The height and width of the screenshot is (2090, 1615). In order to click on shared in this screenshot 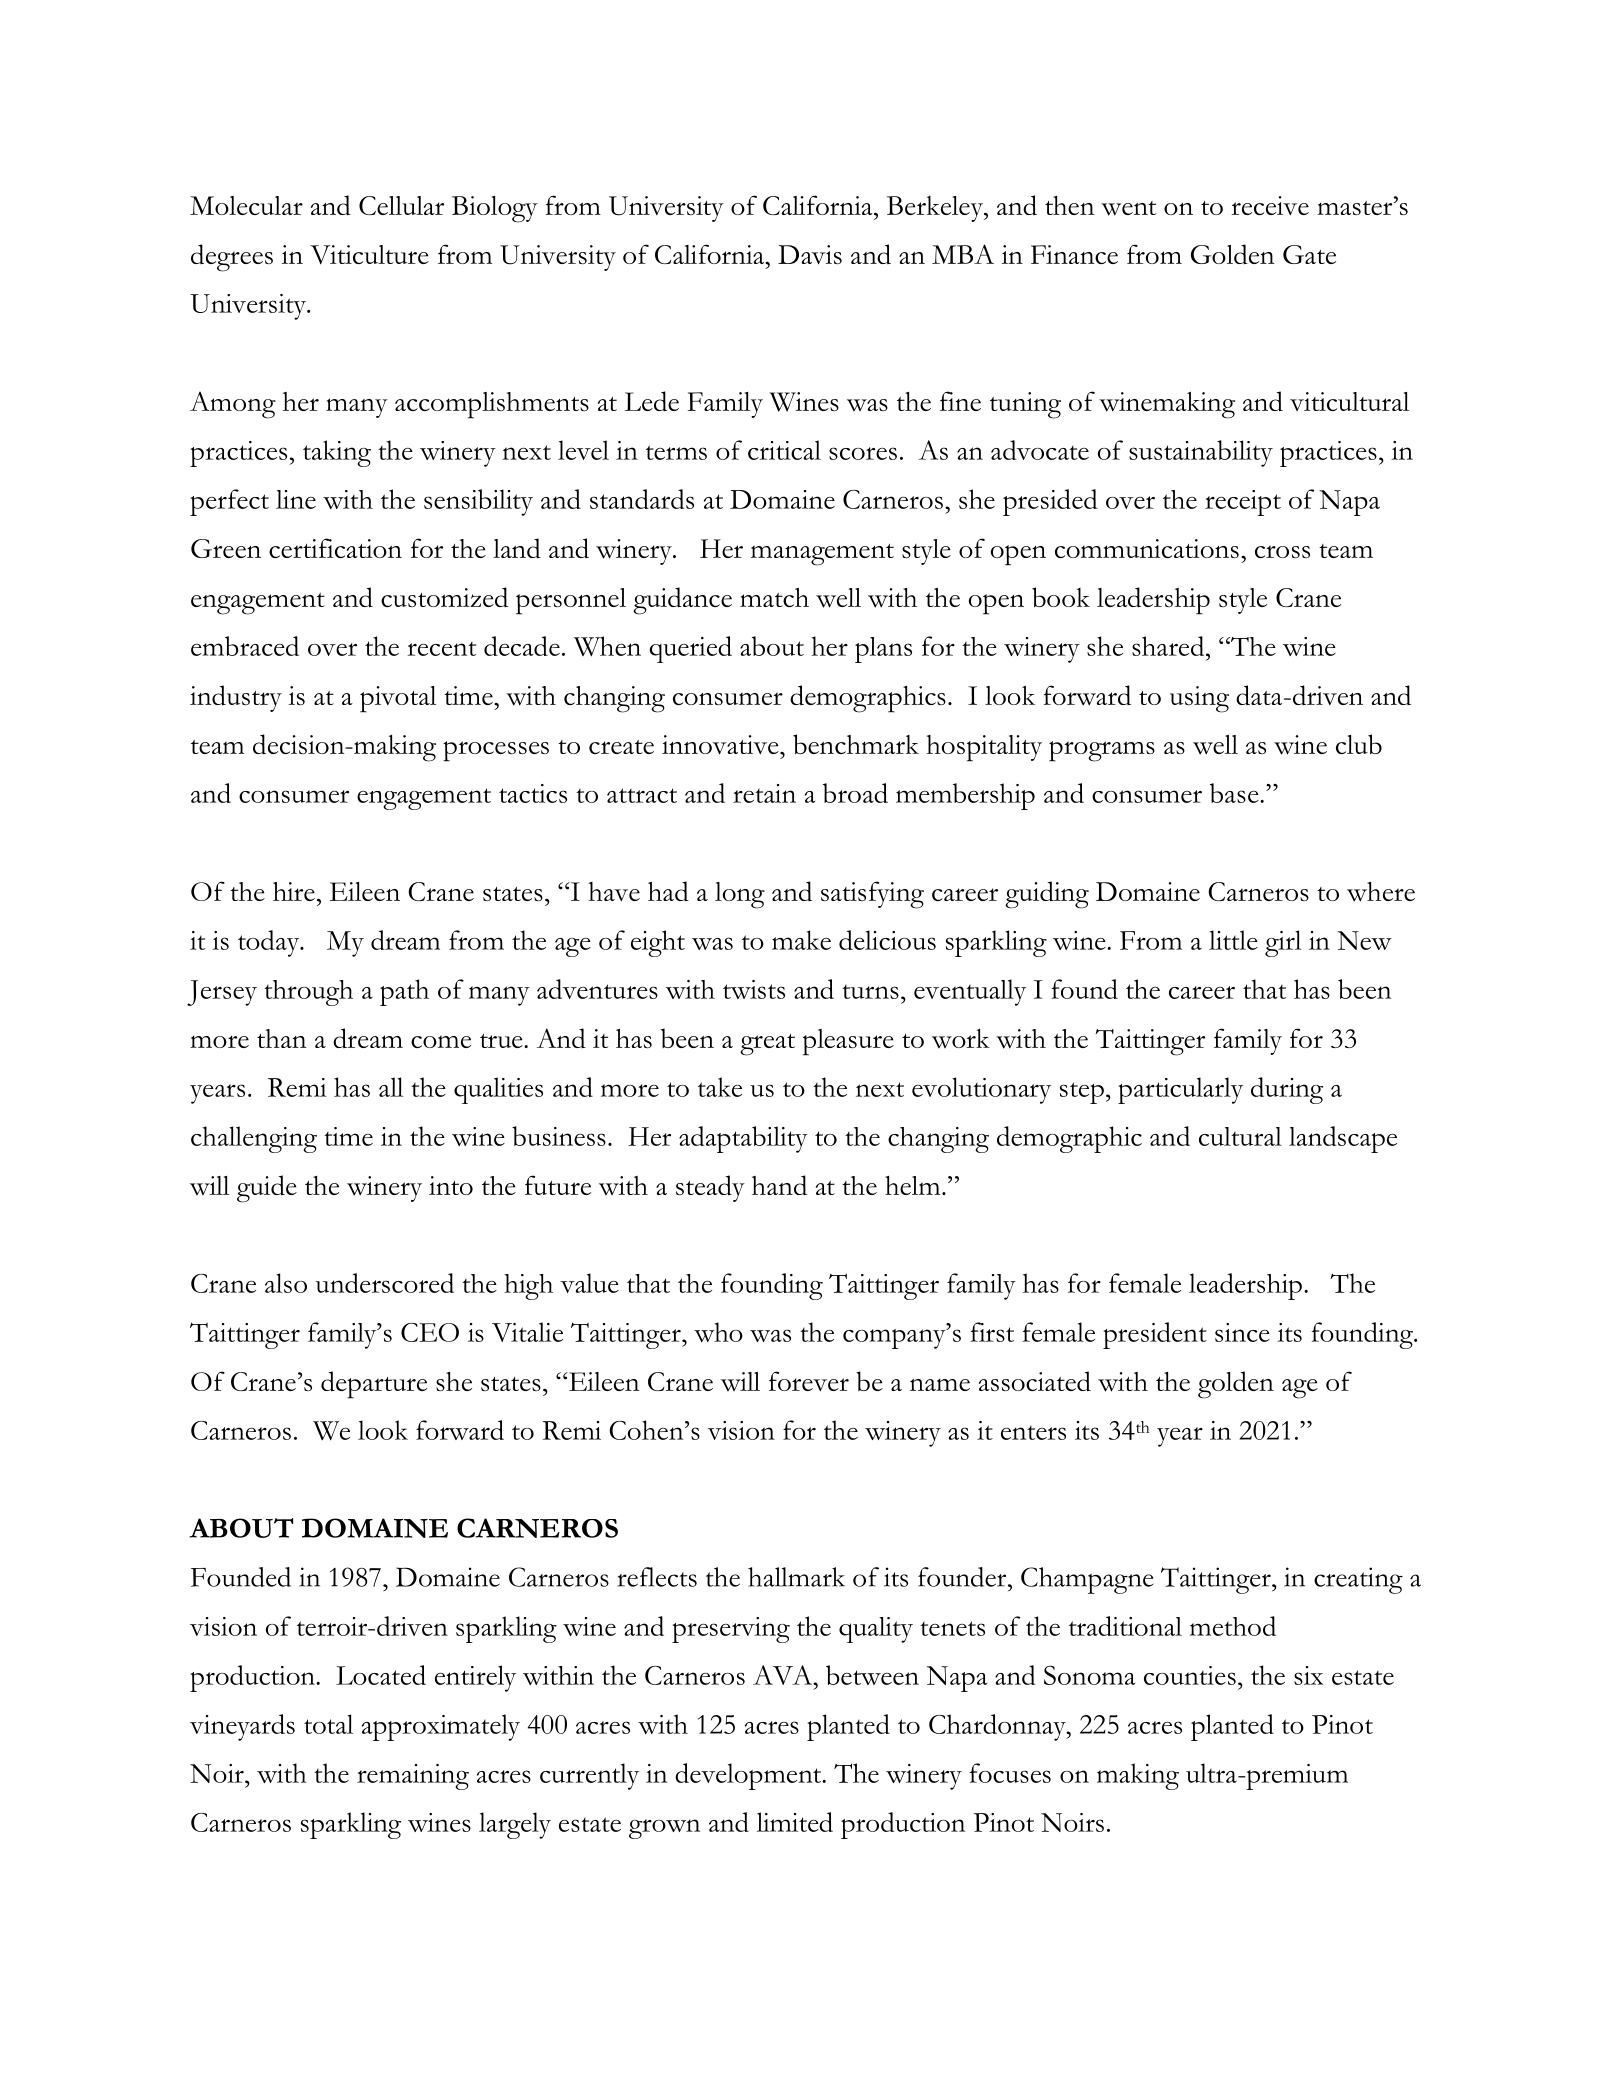, I will do `click(1169, 646)`.
